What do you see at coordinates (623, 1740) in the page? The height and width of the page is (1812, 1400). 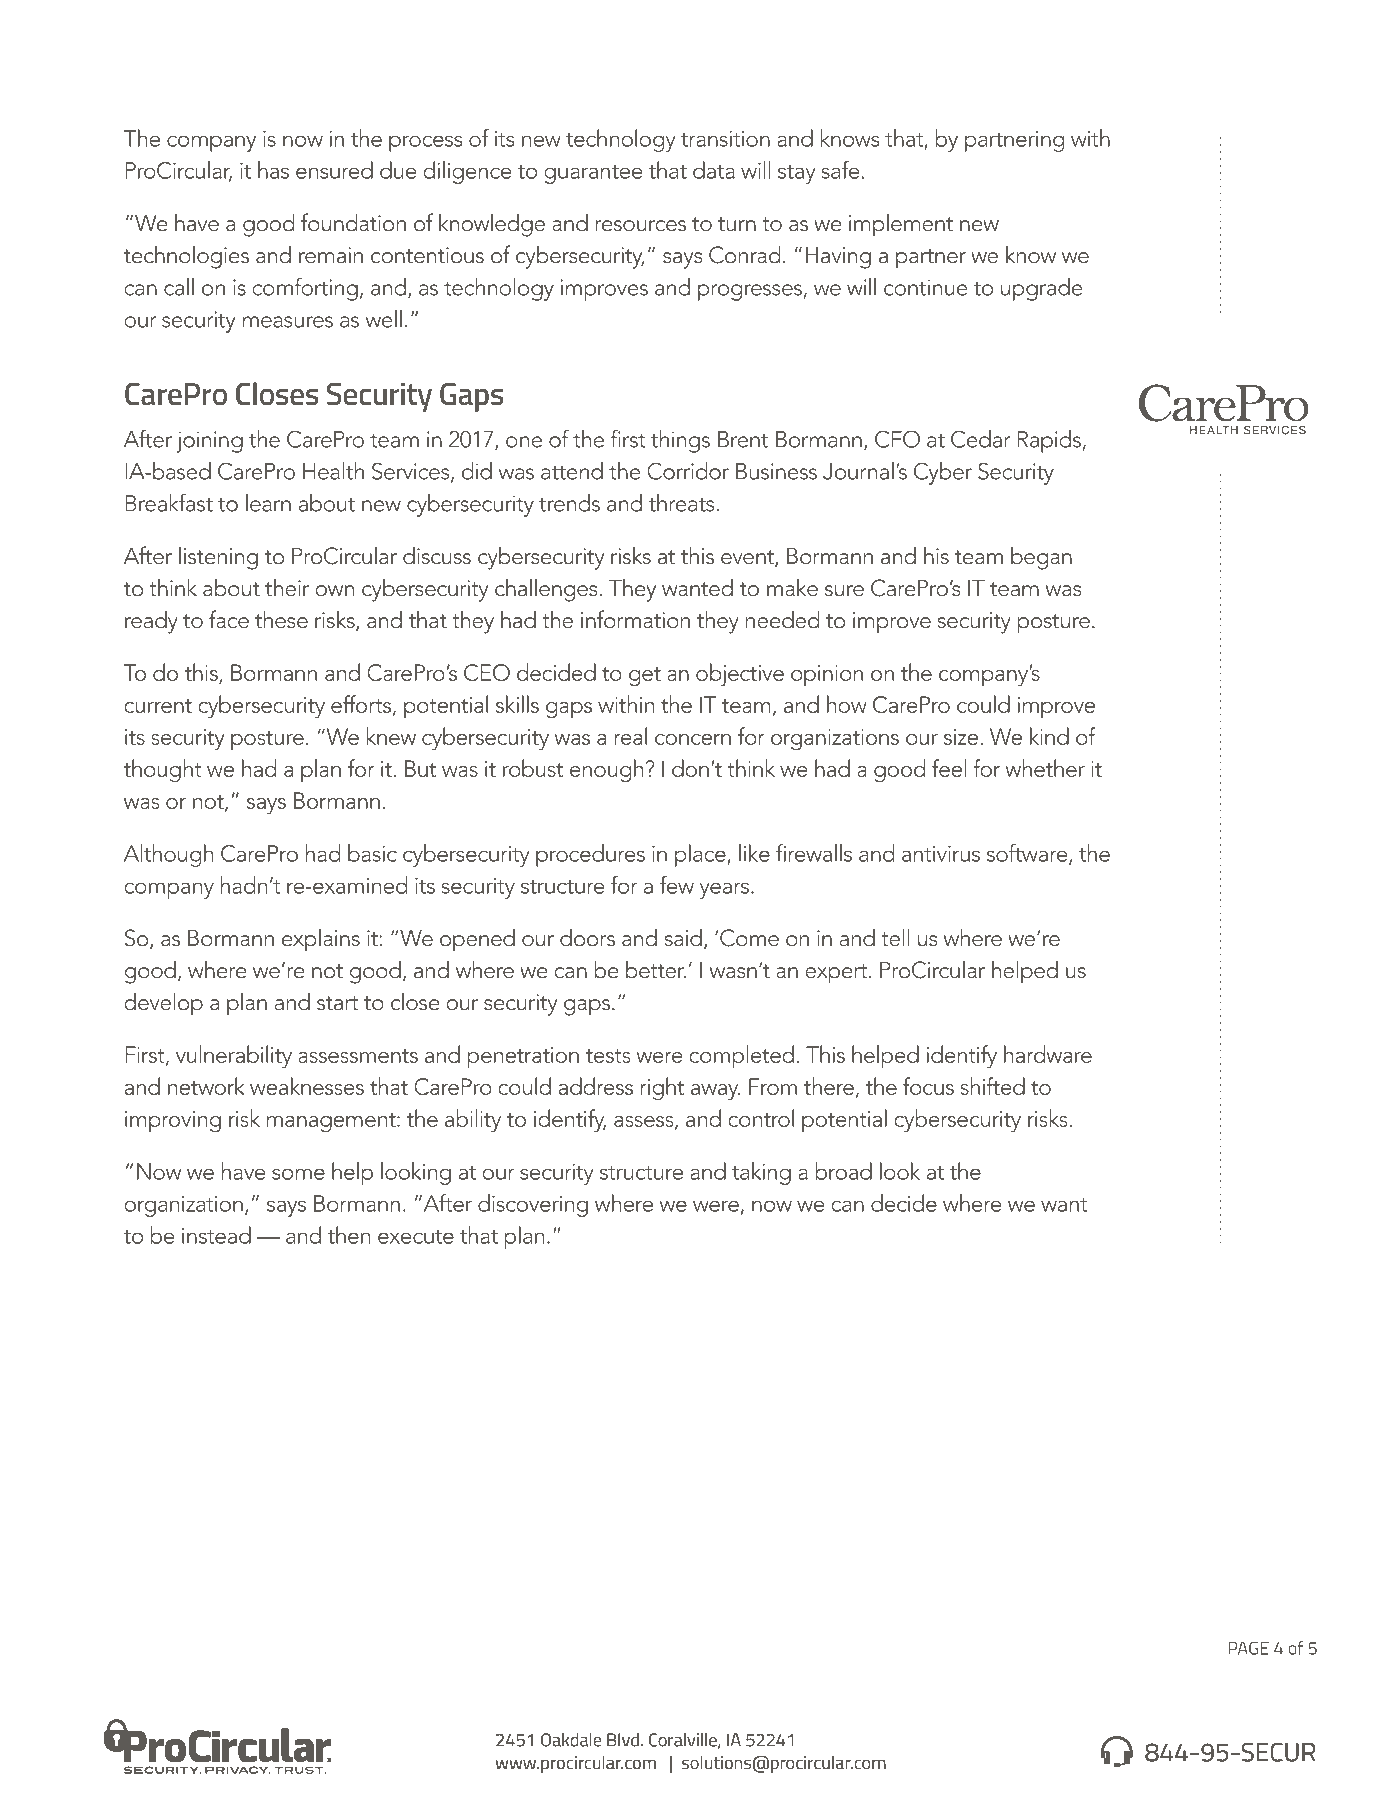 I see `Blvd` at bounding box center [623, 1740].
